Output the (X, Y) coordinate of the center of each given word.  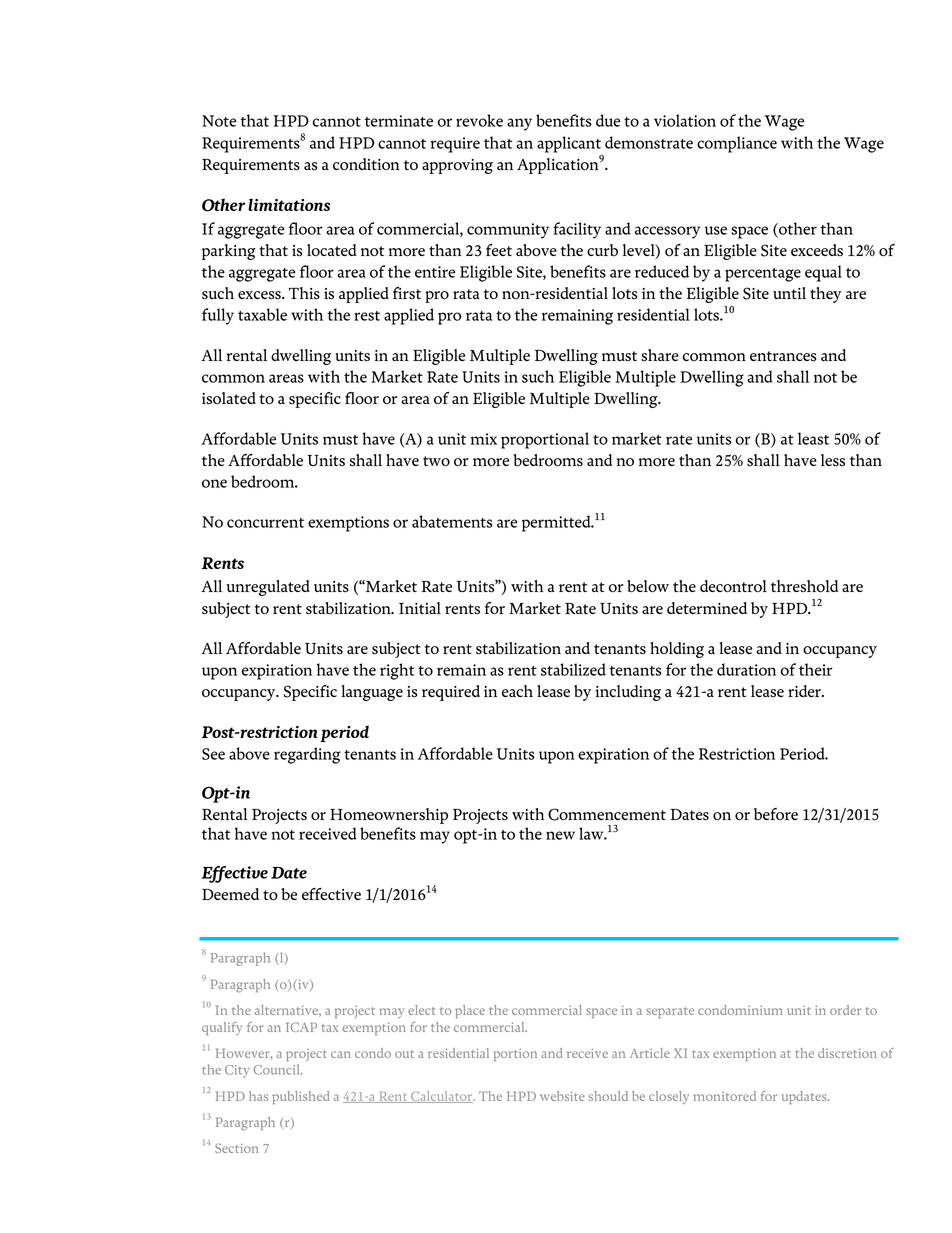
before (776, 814)
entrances (783, 356)
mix (484, 439)
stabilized (573, 669)
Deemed (230, 894)
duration (746, 669)
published (301, 1097)
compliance (737, 144)
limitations (289, 204)
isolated (229, 398)
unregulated (268, 588)
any (519, 124)
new (560, 835)
